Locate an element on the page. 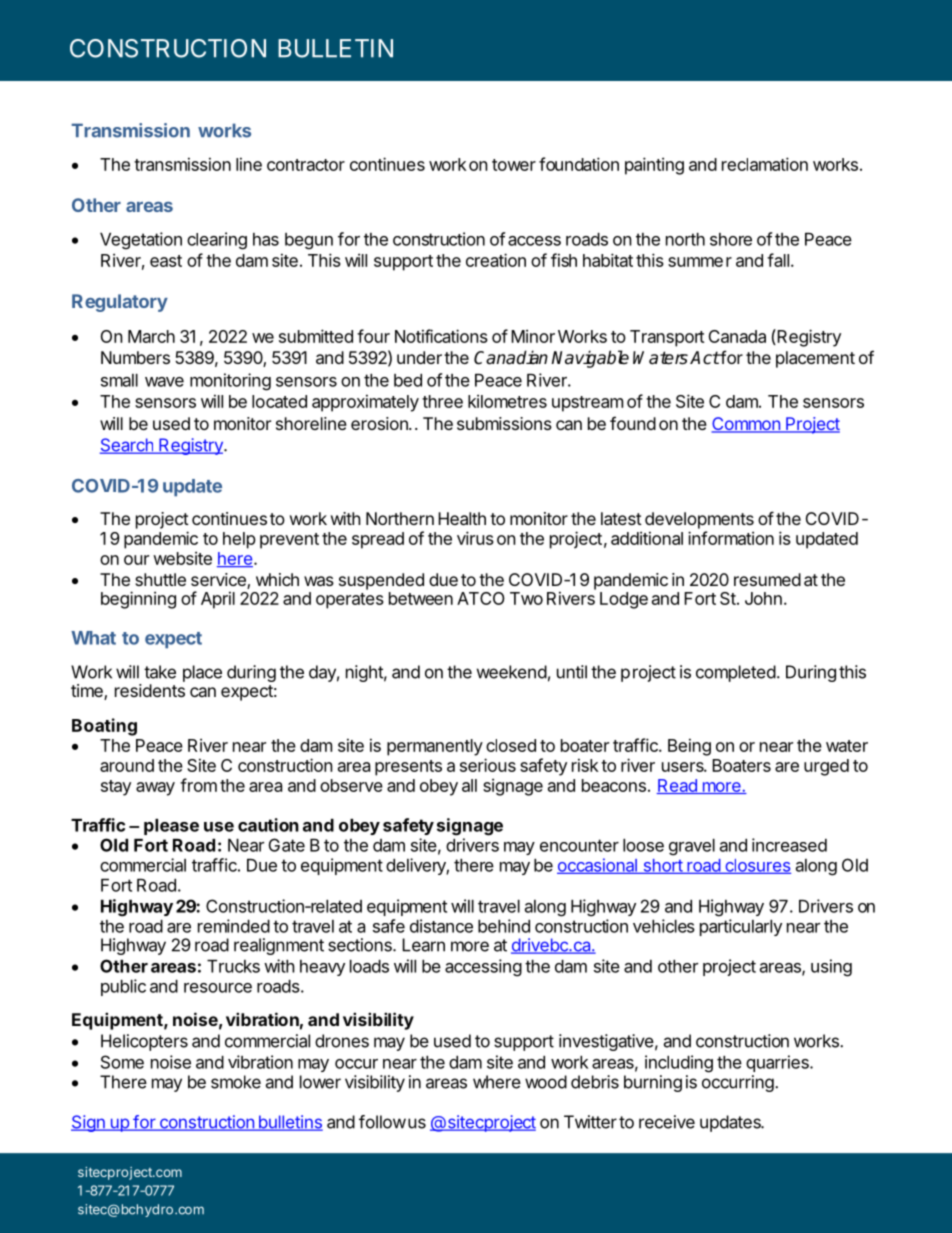 The width and height of the image is (952, 1233). Vegetation is located at coordinates (141, 241).
